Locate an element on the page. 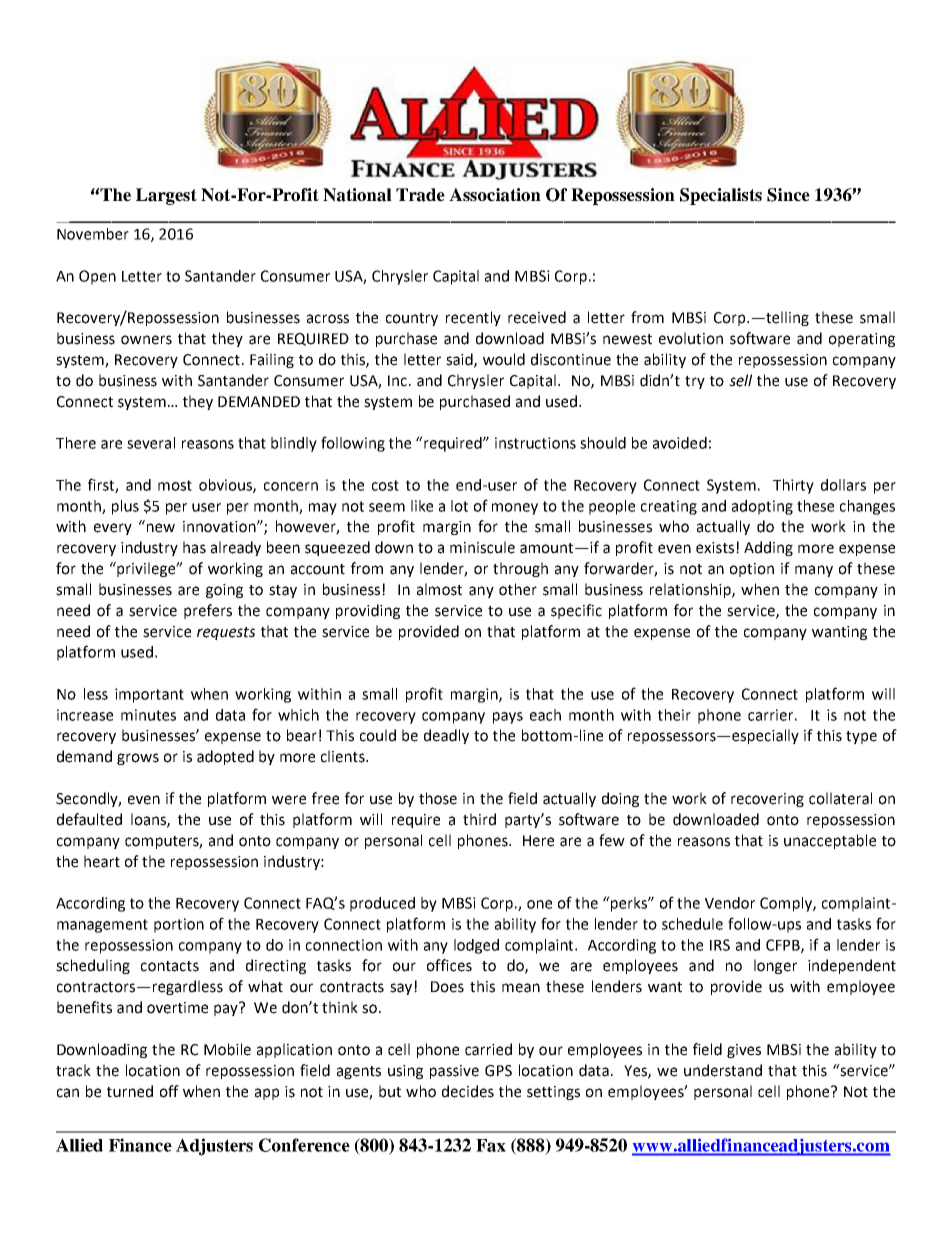  several is located at coordinates (151, 443).
